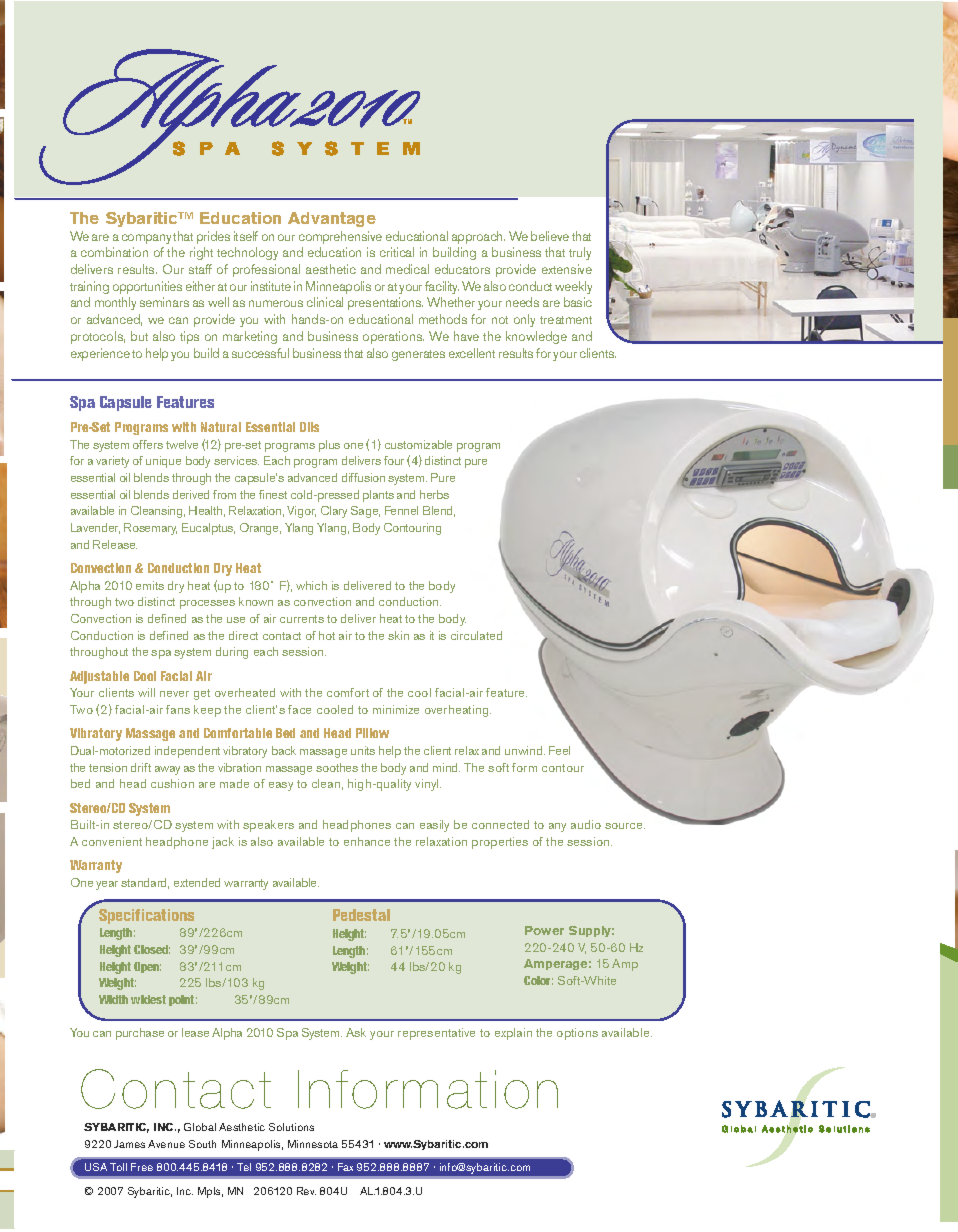  Describe the element at coordinates (340, 237) in the screenshot. I see `comprehensive` at that location.
